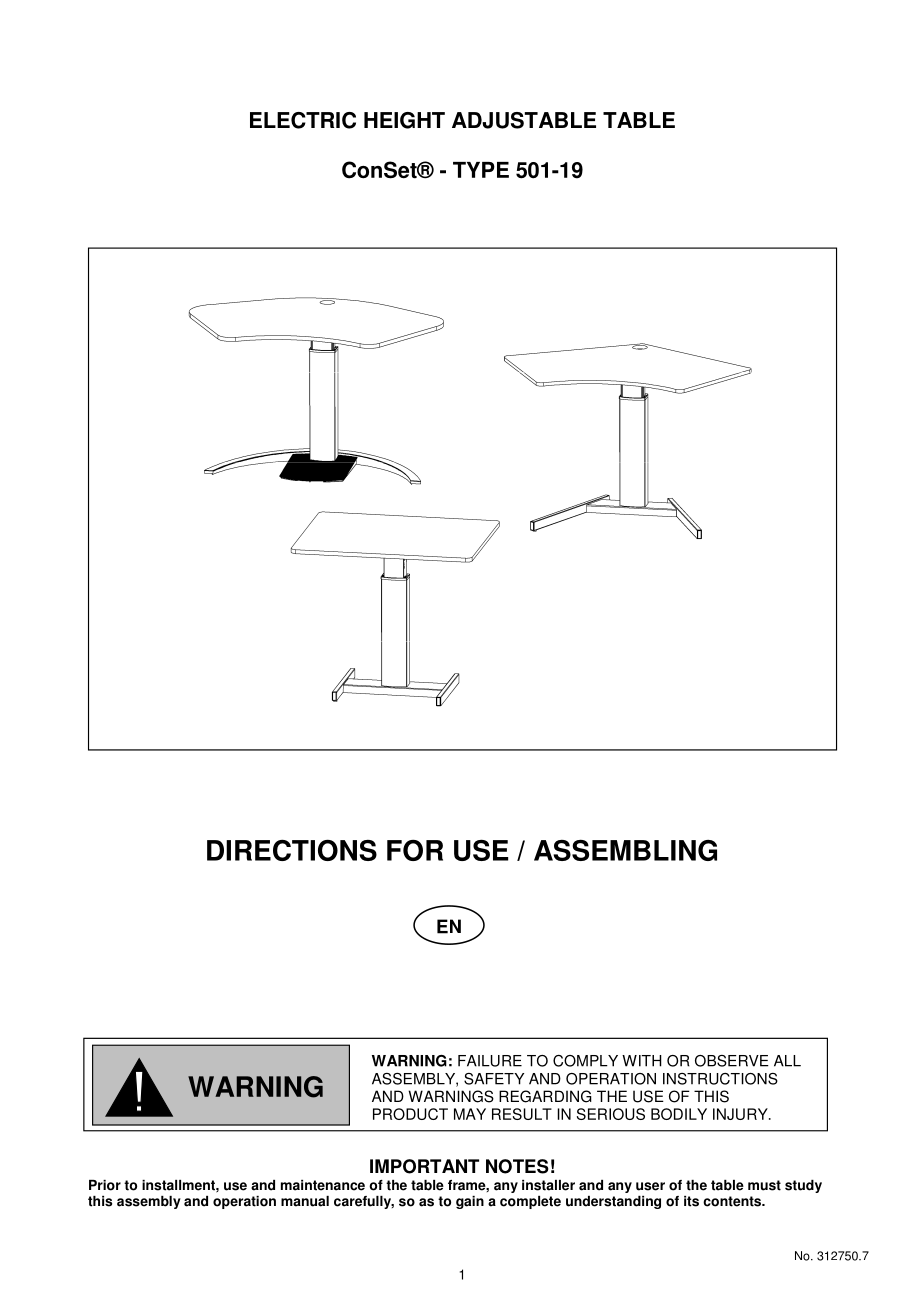 The image size is (924, 1308). Describe the element at coordinates (415, 850) in the document. I see `FOR` at that location.
